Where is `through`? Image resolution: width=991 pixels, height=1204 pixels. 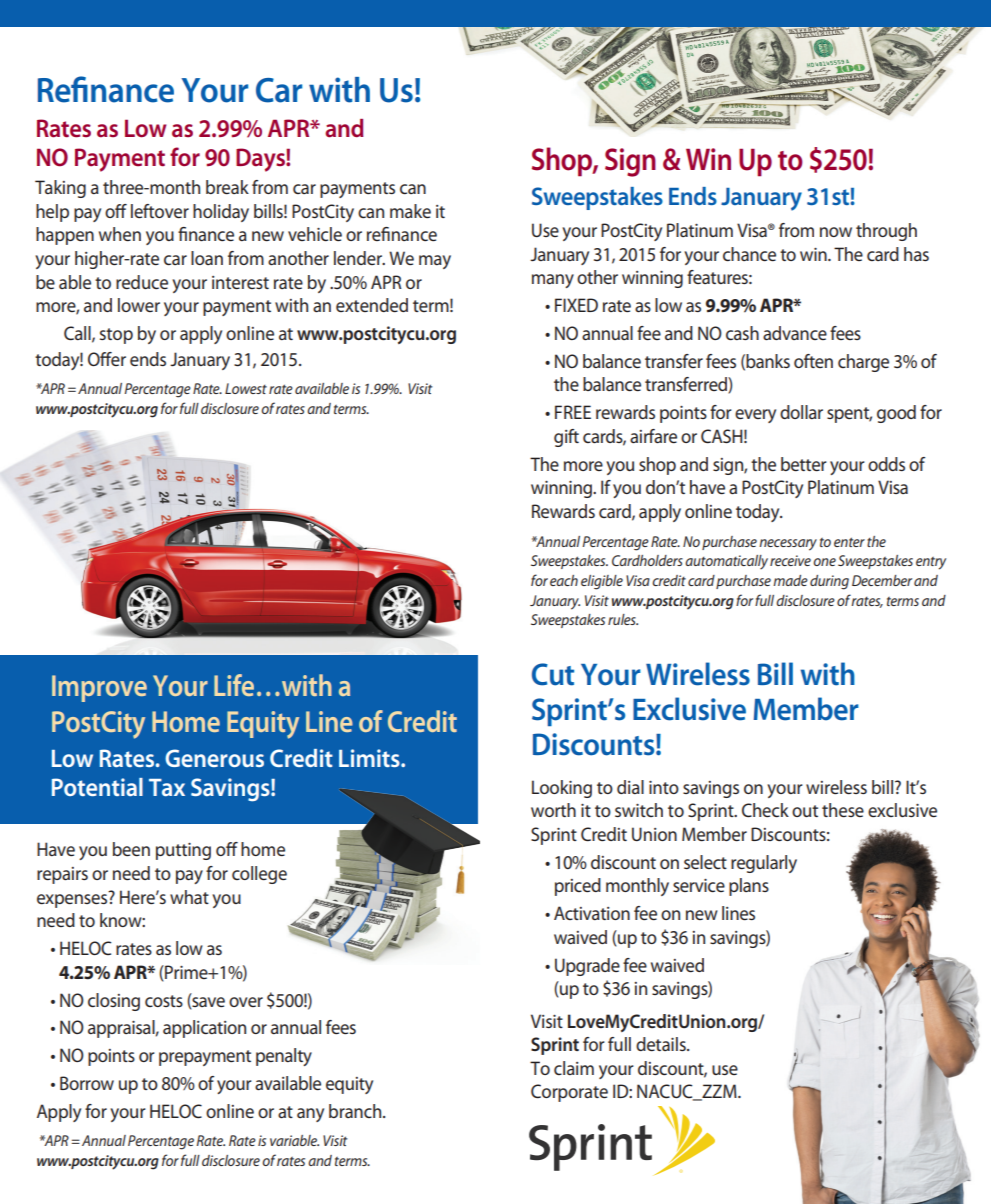 through is located at coordinates (886, 232).
